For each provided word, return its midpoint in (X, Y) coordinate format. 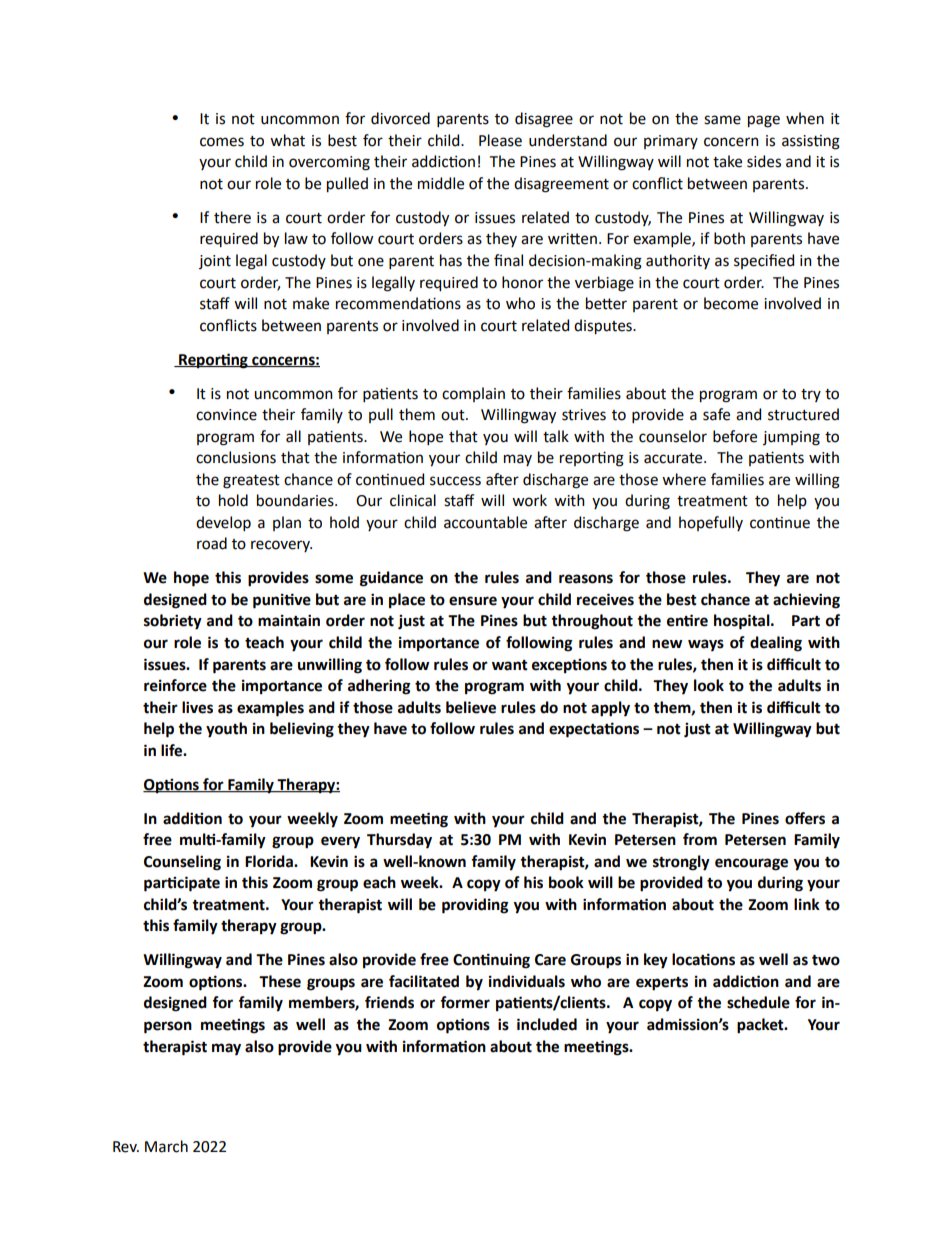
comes (222, 142)
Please (500, 140)
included (547, 1024)
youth (226, 730)
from (700, 839)
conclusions (236, 457)
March (166, 1146)
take (727, 161)
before (735, 436)
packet (761, 1026)
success (455, 481)
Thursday (399, 841)
